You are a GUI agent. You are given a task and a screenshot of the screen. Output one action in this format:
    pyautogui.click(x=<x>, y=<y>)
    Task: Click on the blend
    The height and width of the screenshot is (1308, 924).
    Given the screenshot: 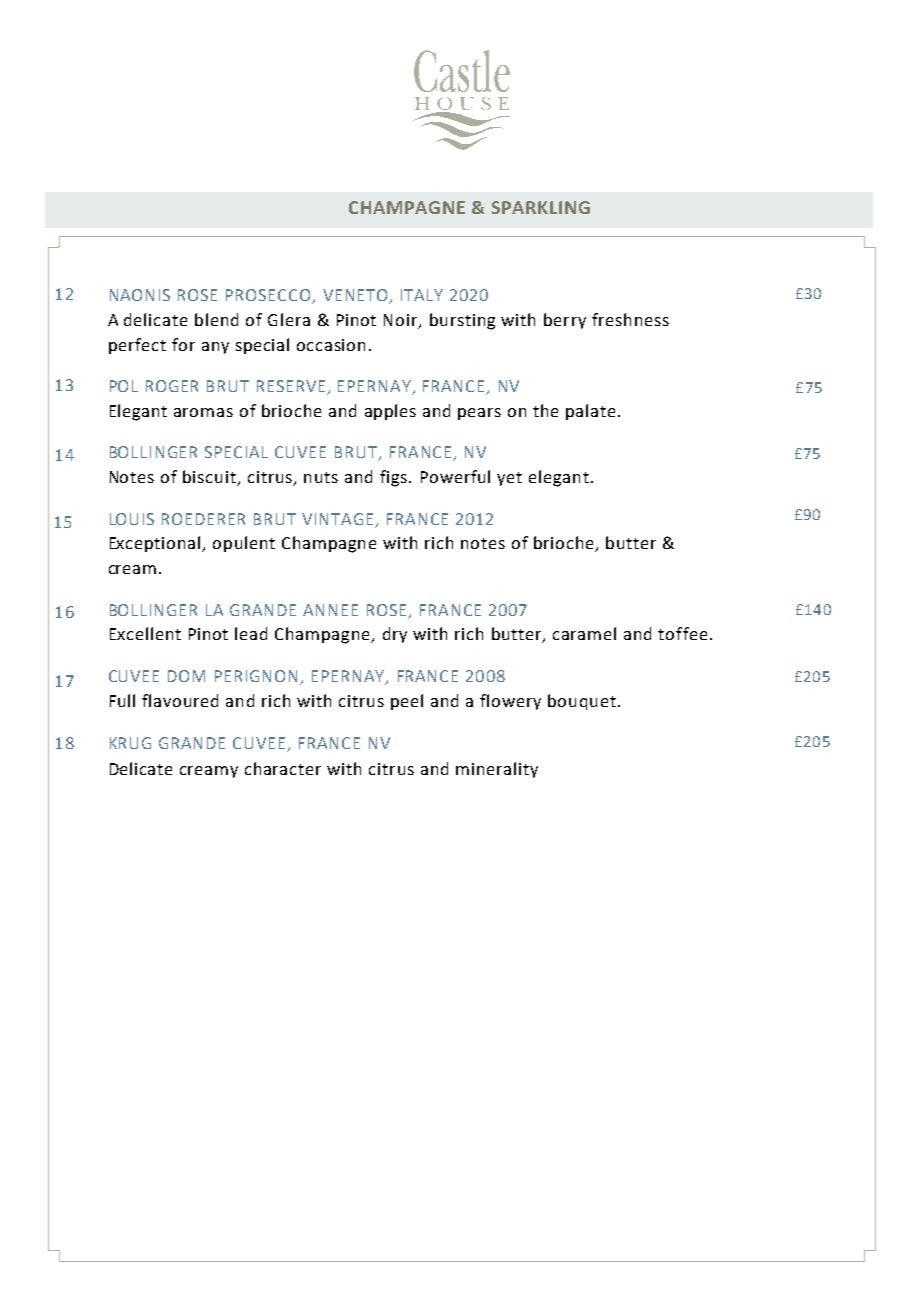 What is the action you would take?
    pyautogui.click(x=216, y=319)
